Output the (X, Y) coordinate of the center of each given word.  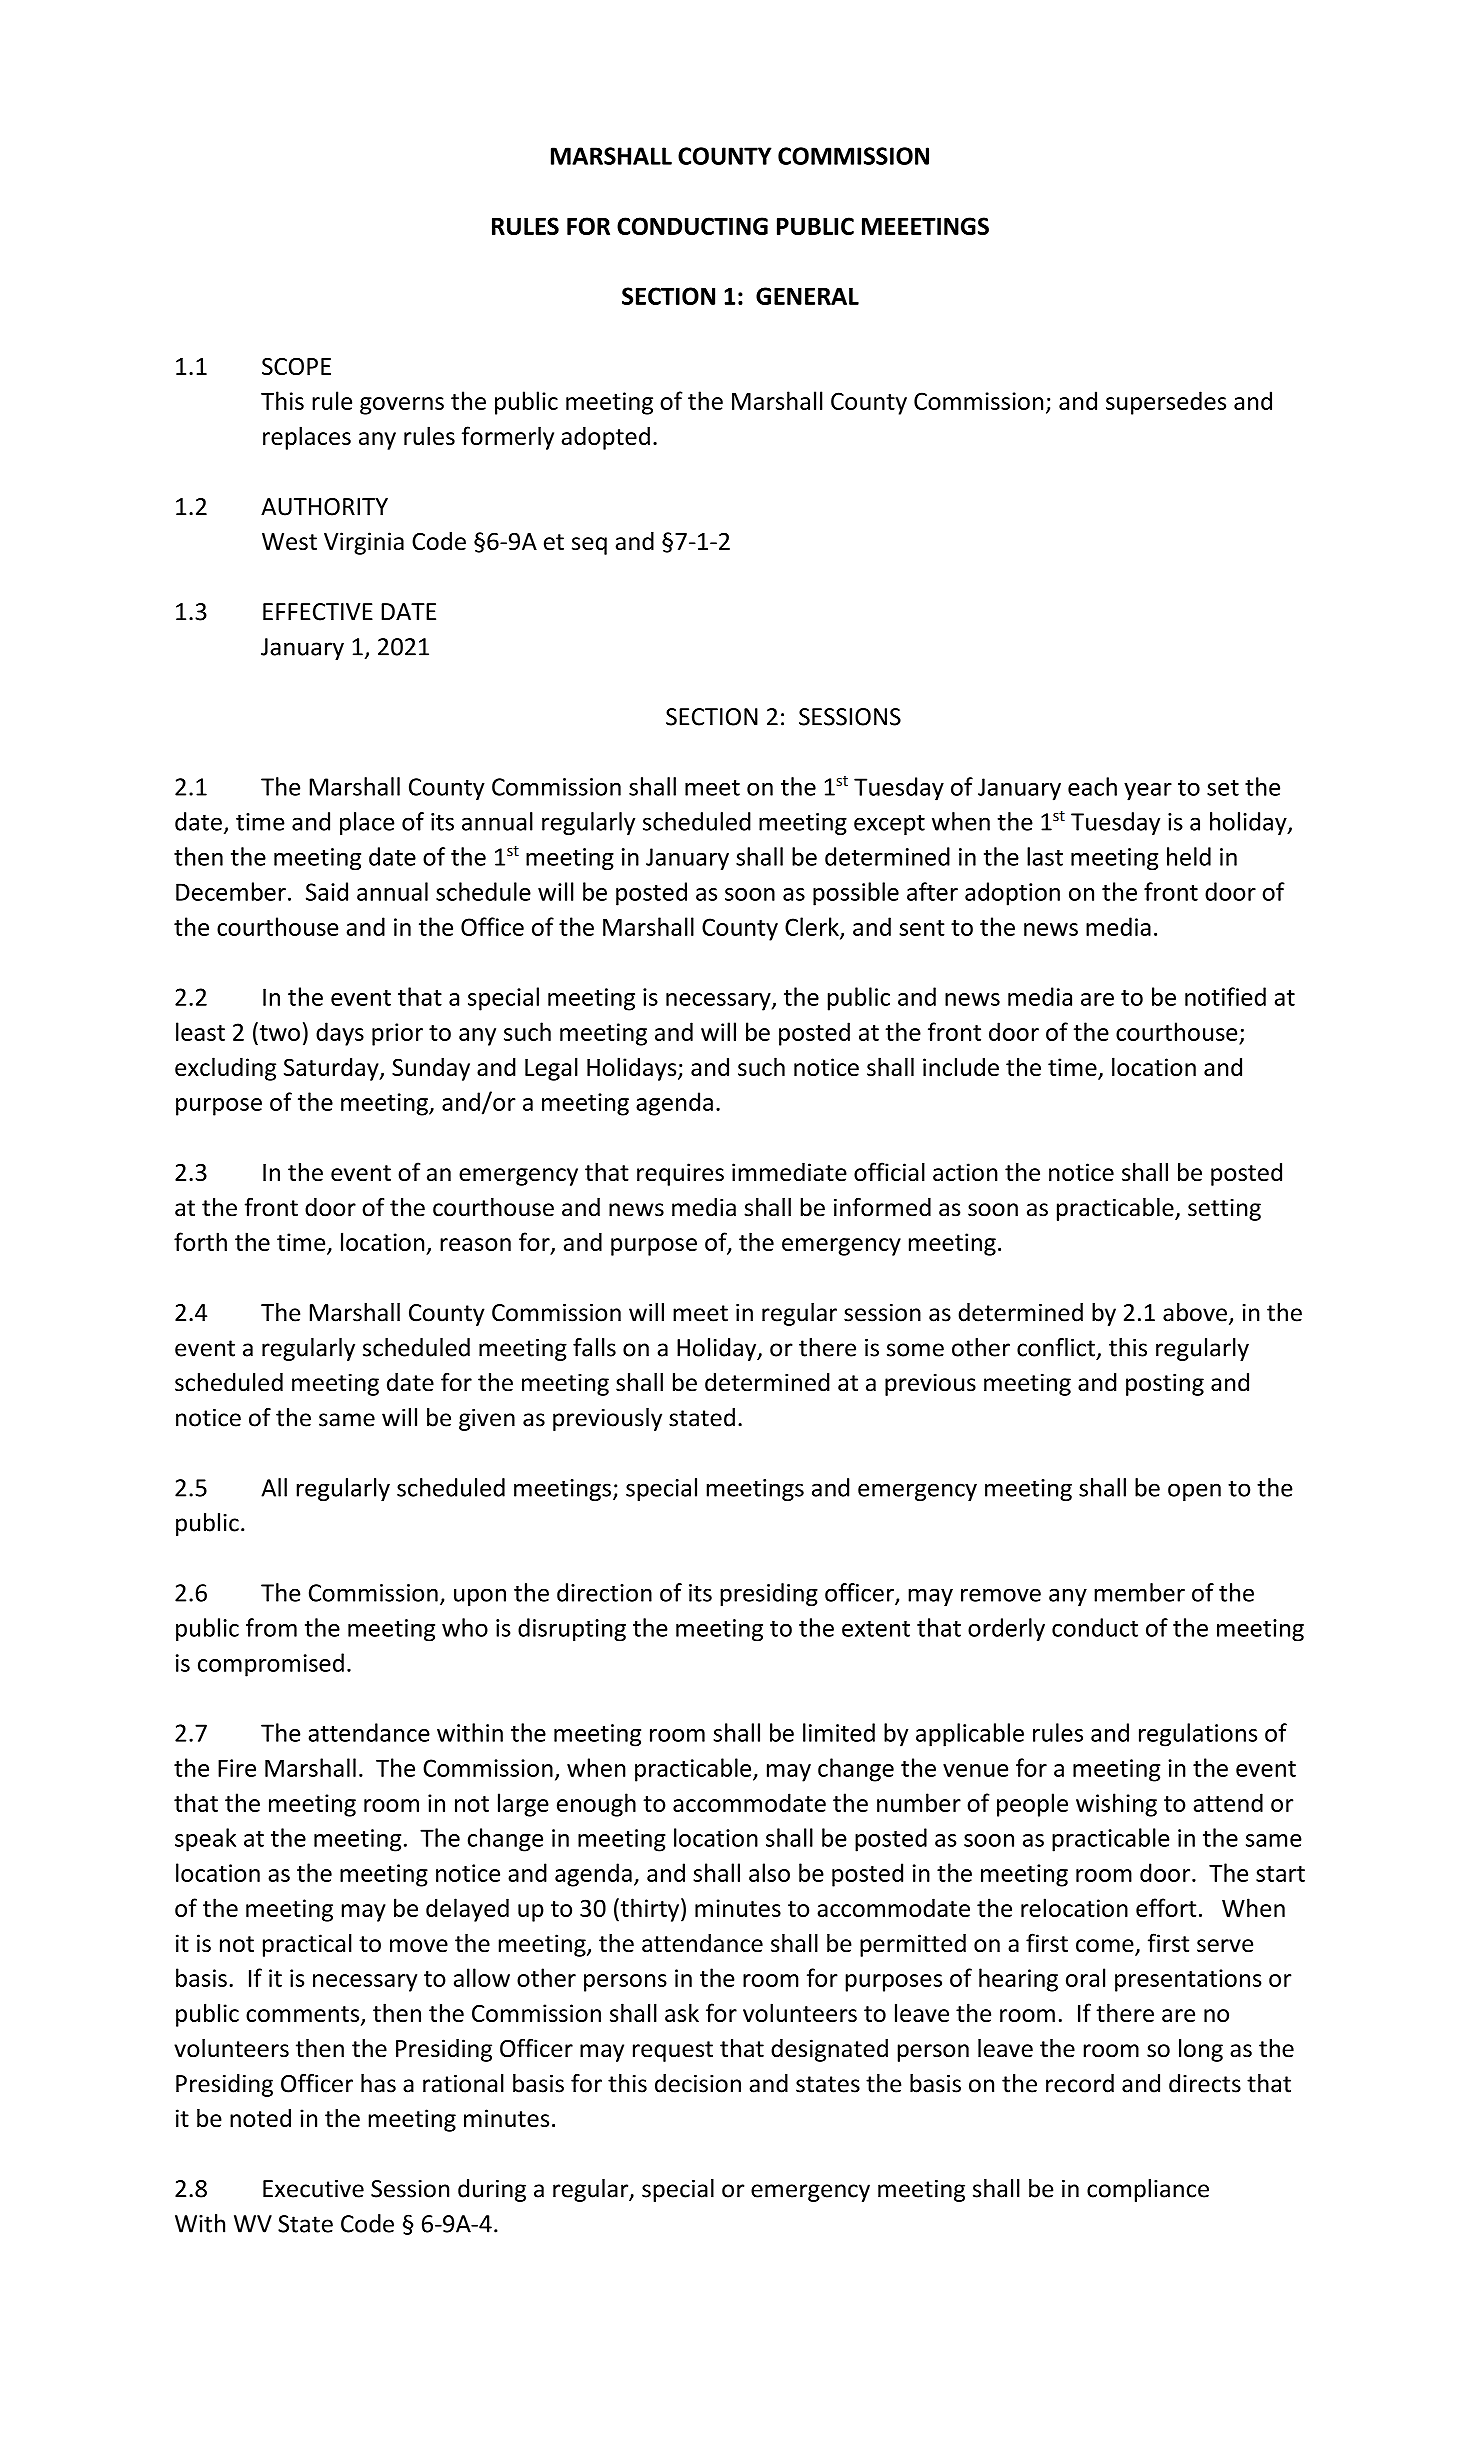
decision (698, 2083)
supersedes (1166, 403)
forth (200, 1241)
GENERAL (807, 296)
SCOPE (296, 366)
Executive (313, 2189)
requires (680, 1174)
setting (1224, 1209)
